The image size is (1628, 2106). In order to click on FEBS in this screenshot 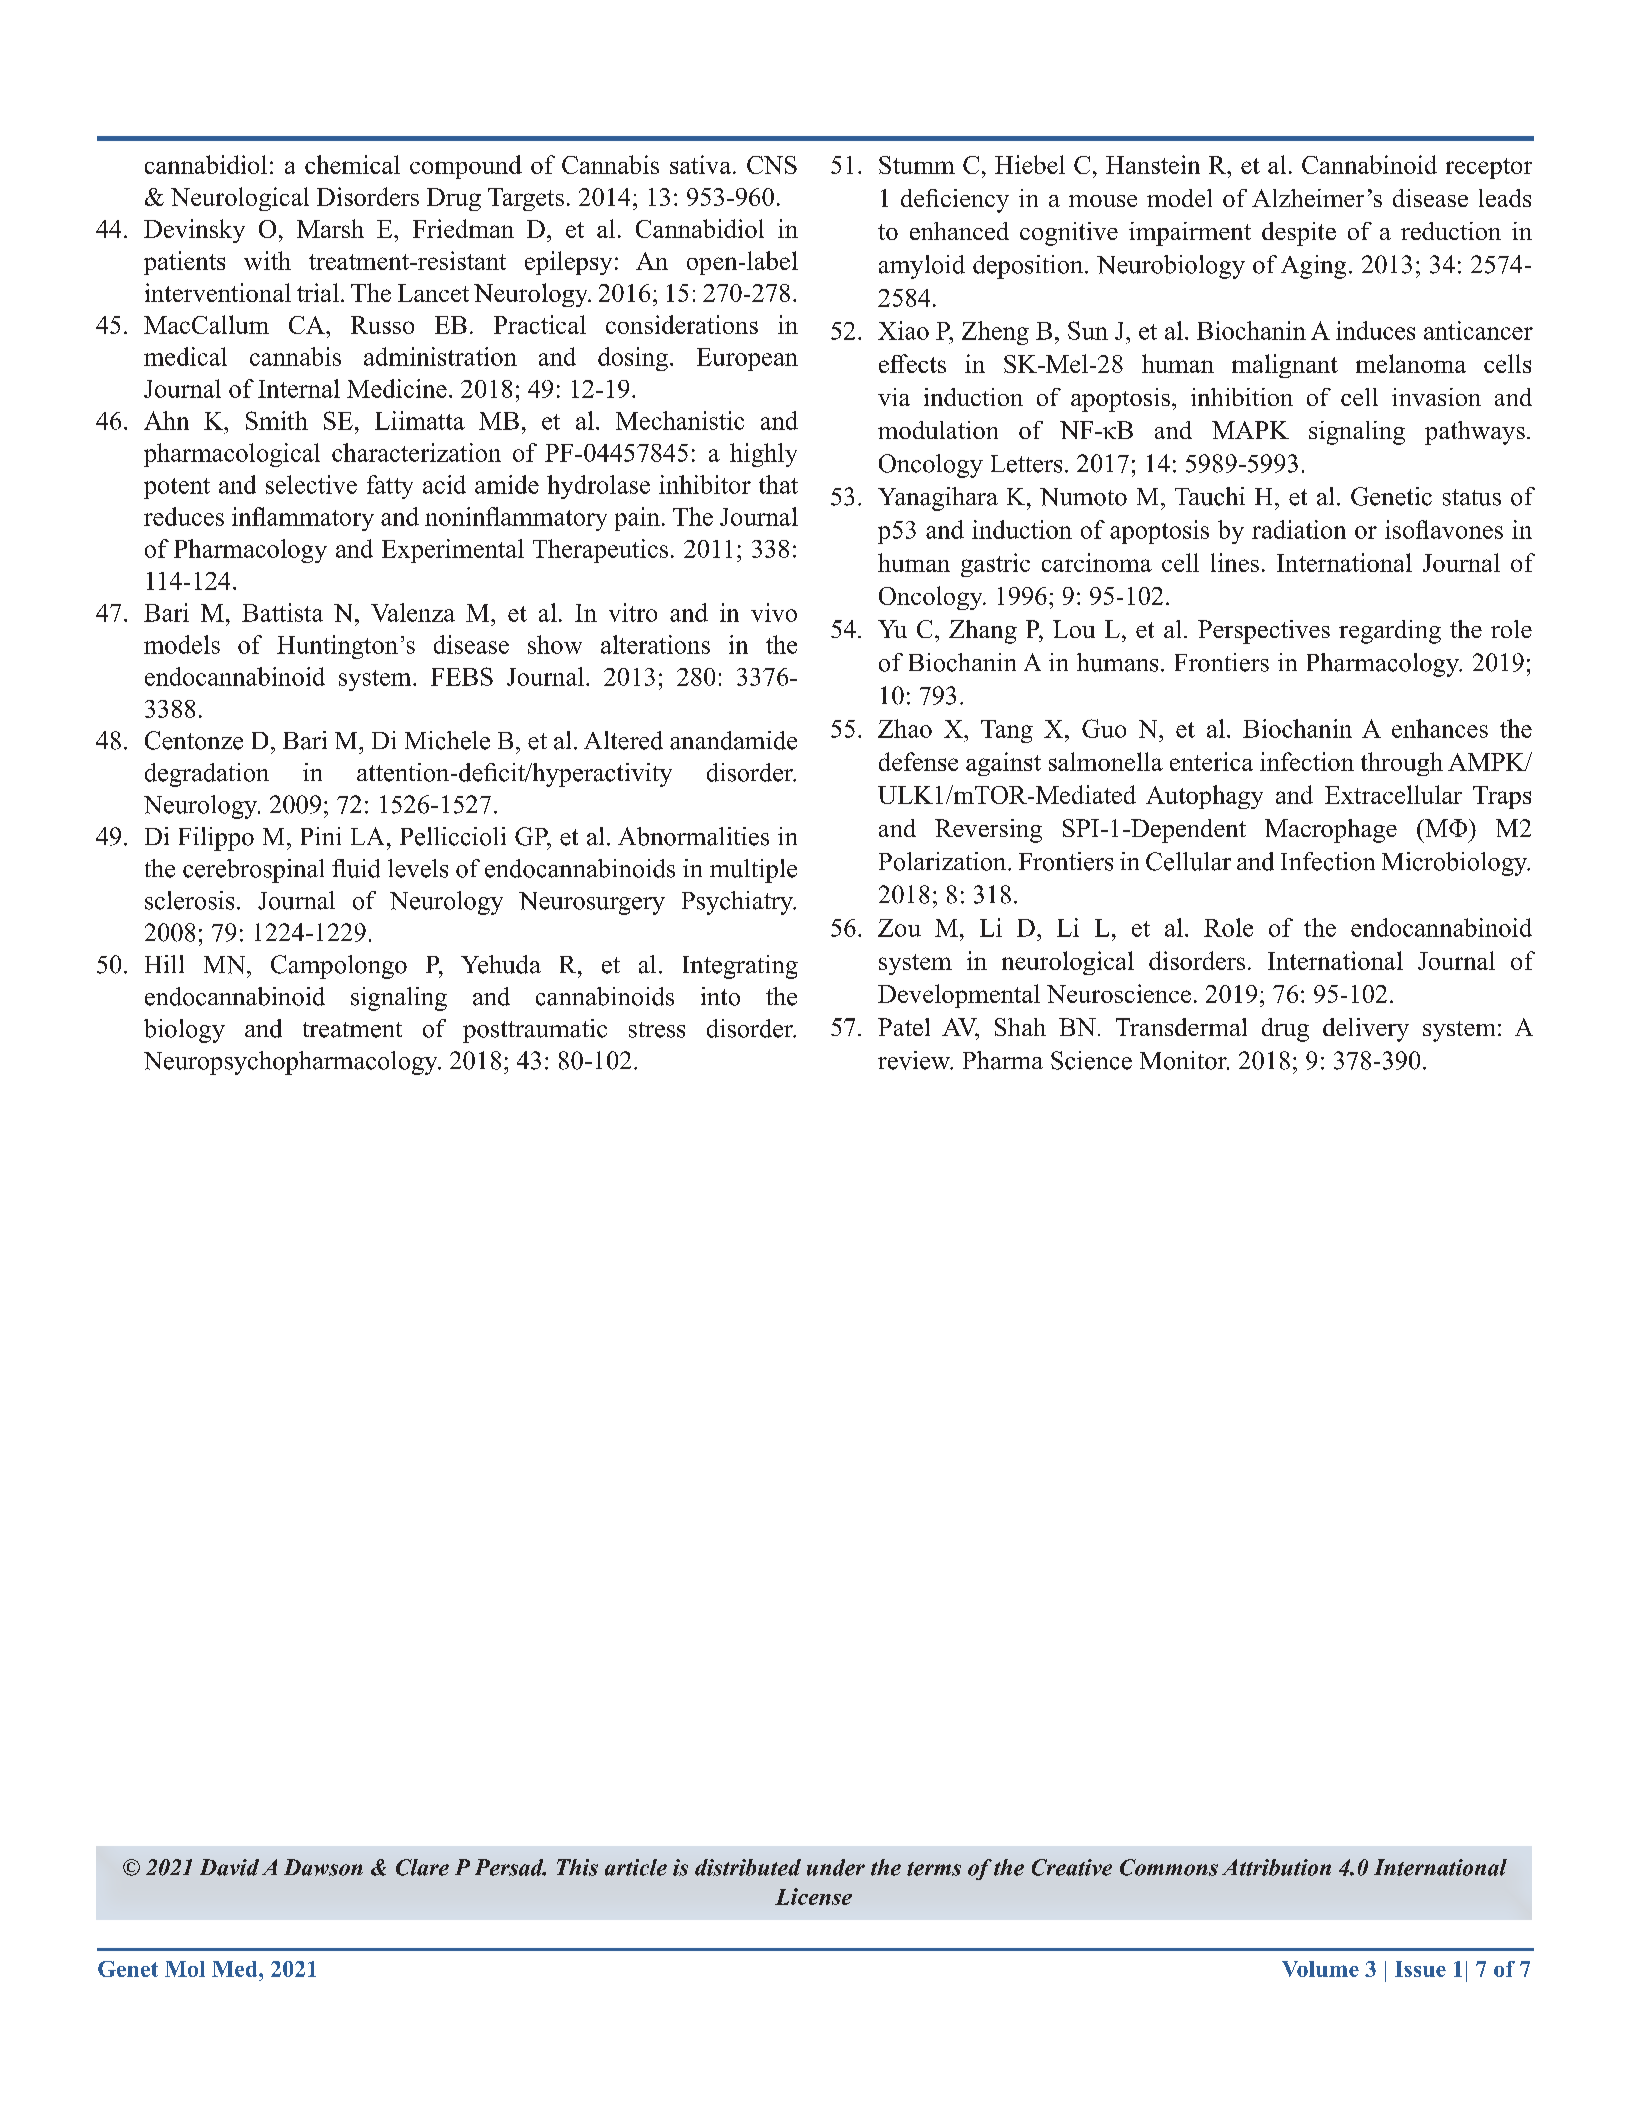, I will do `click(462, 676)`.
